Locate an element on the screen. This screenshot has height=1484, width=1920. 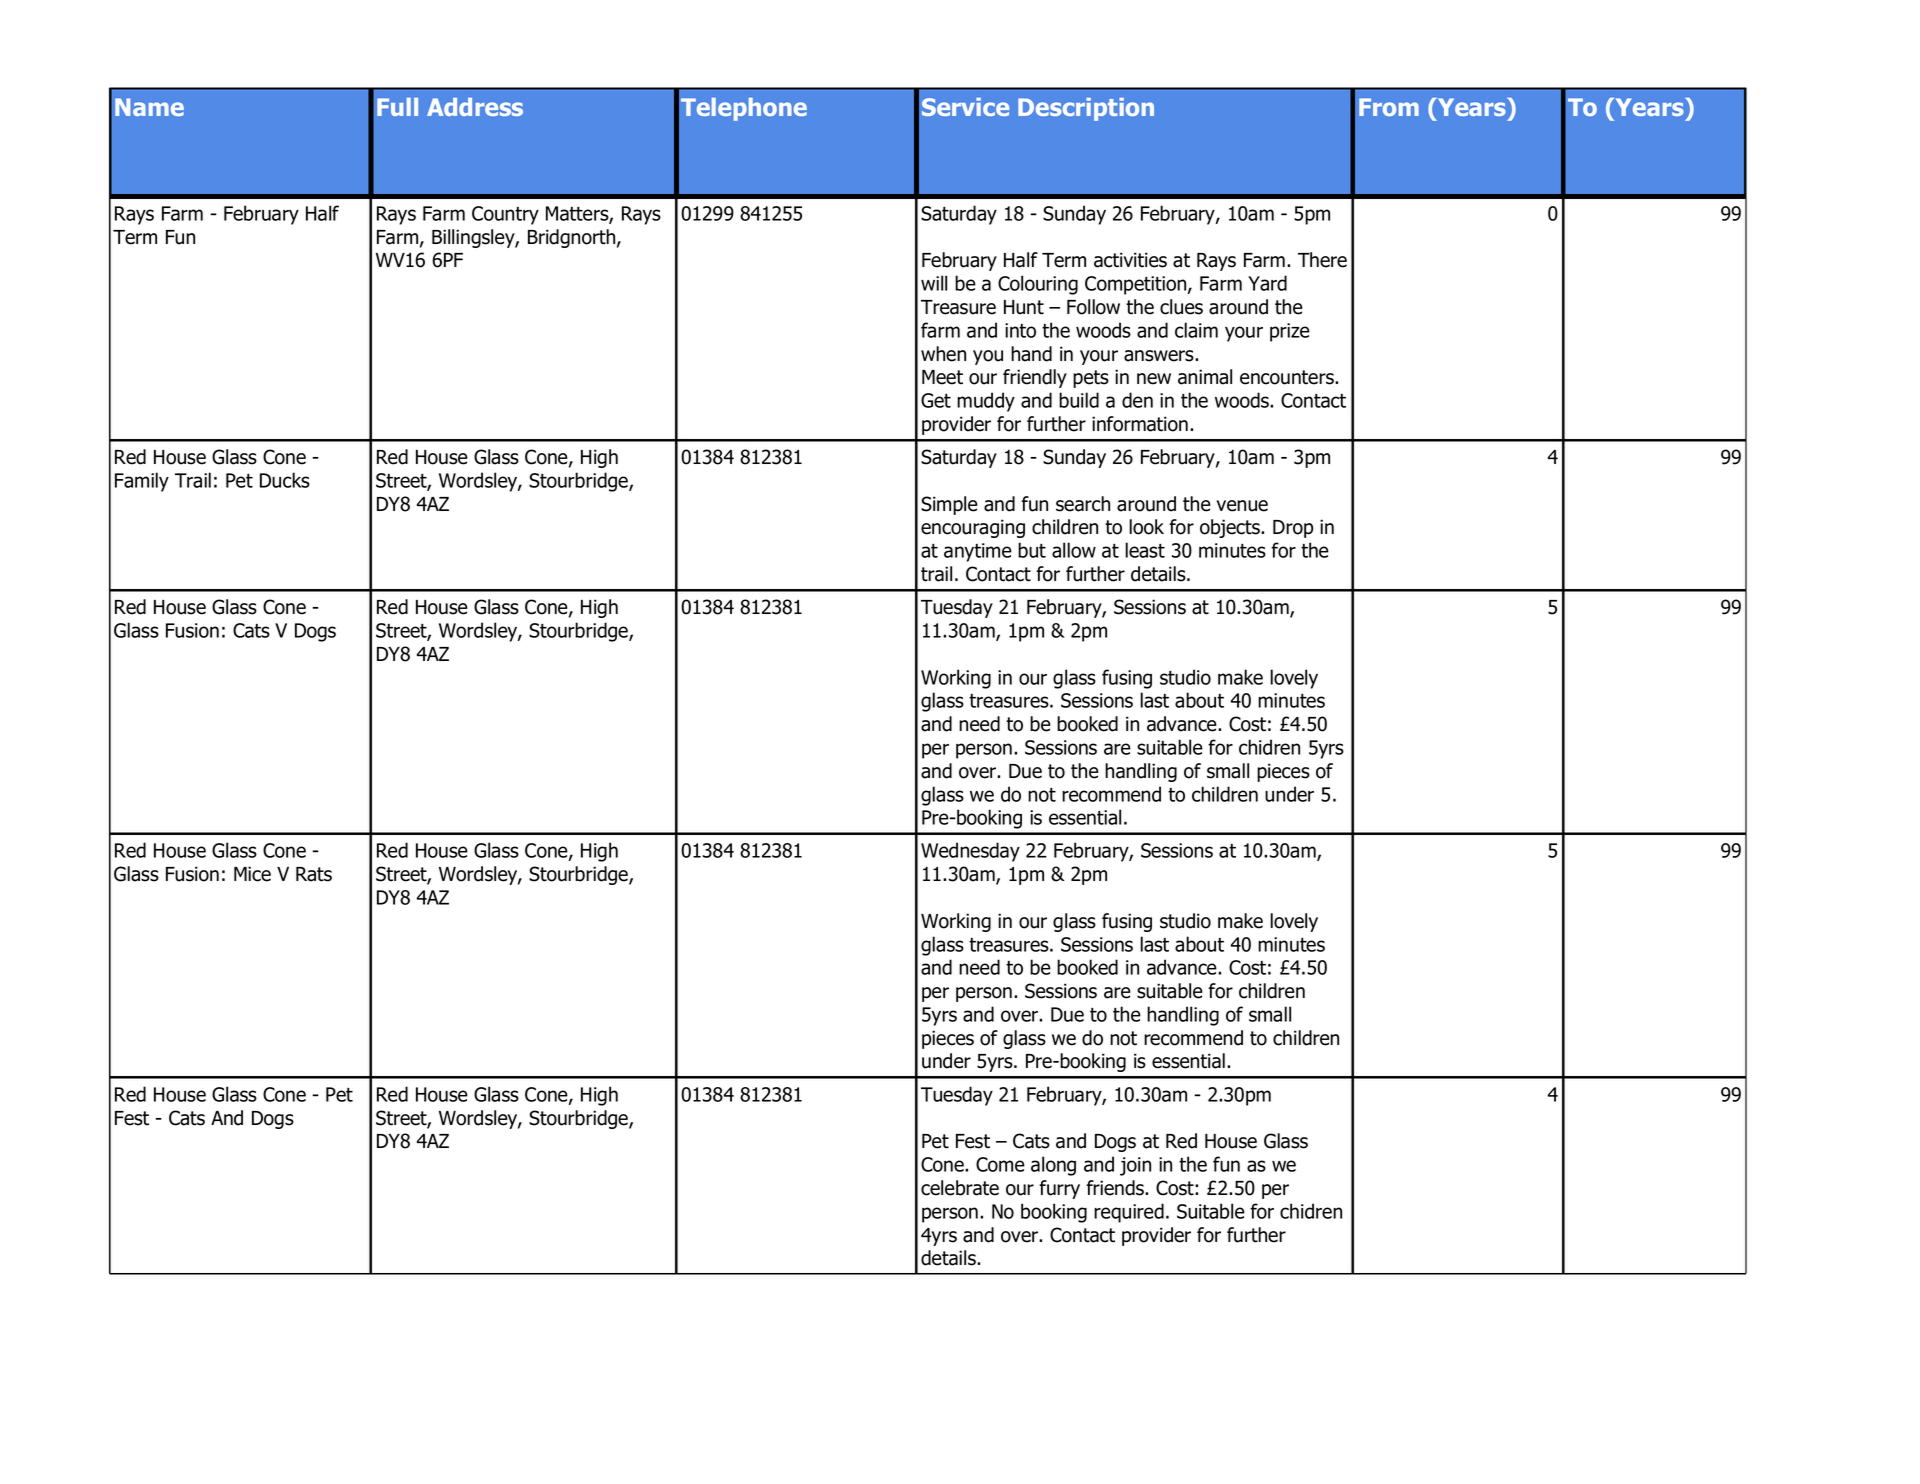
Get is located at coordinates (936, 400).
